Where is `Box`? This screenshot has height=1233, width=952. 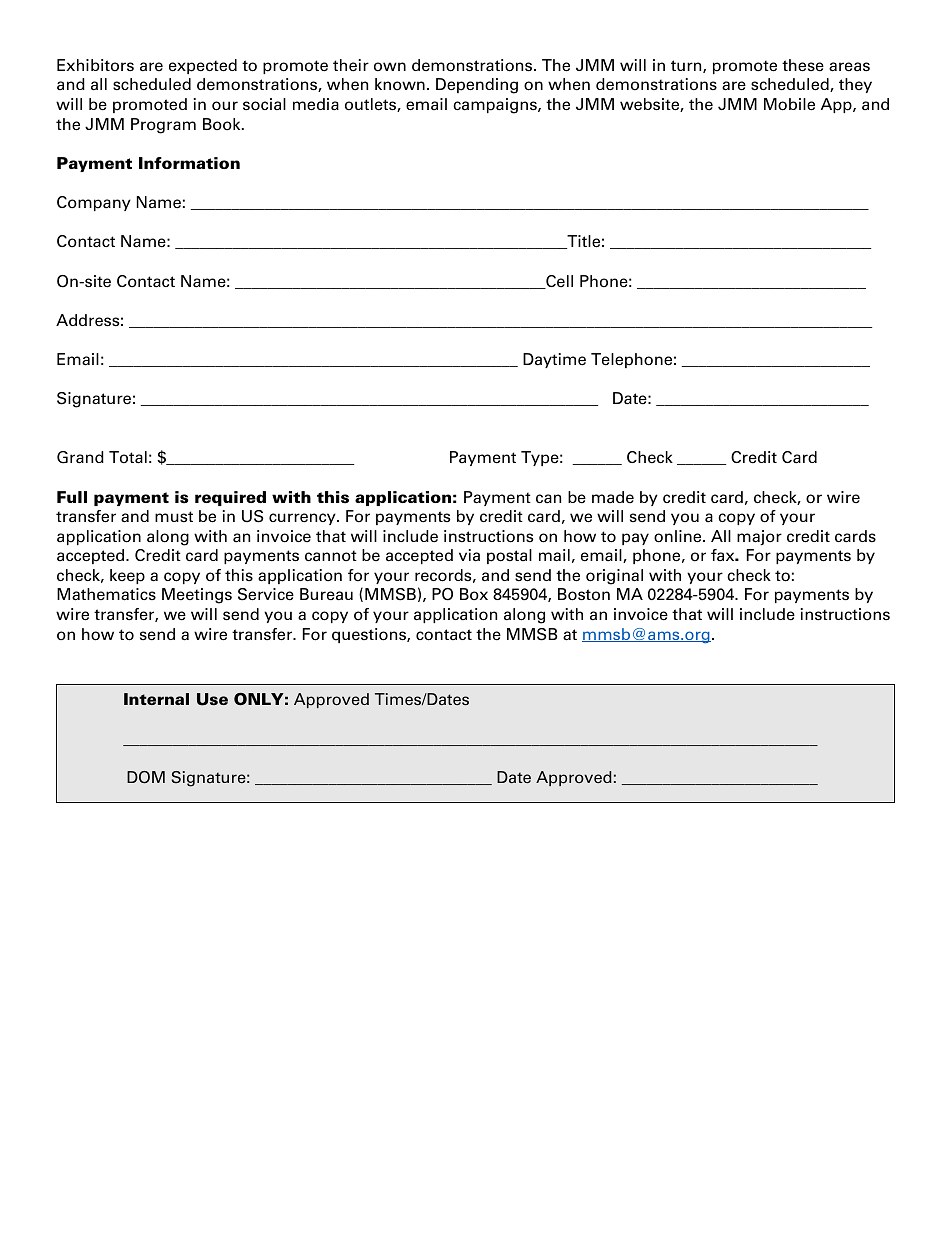 Box is located at coordinates (474, 594).
